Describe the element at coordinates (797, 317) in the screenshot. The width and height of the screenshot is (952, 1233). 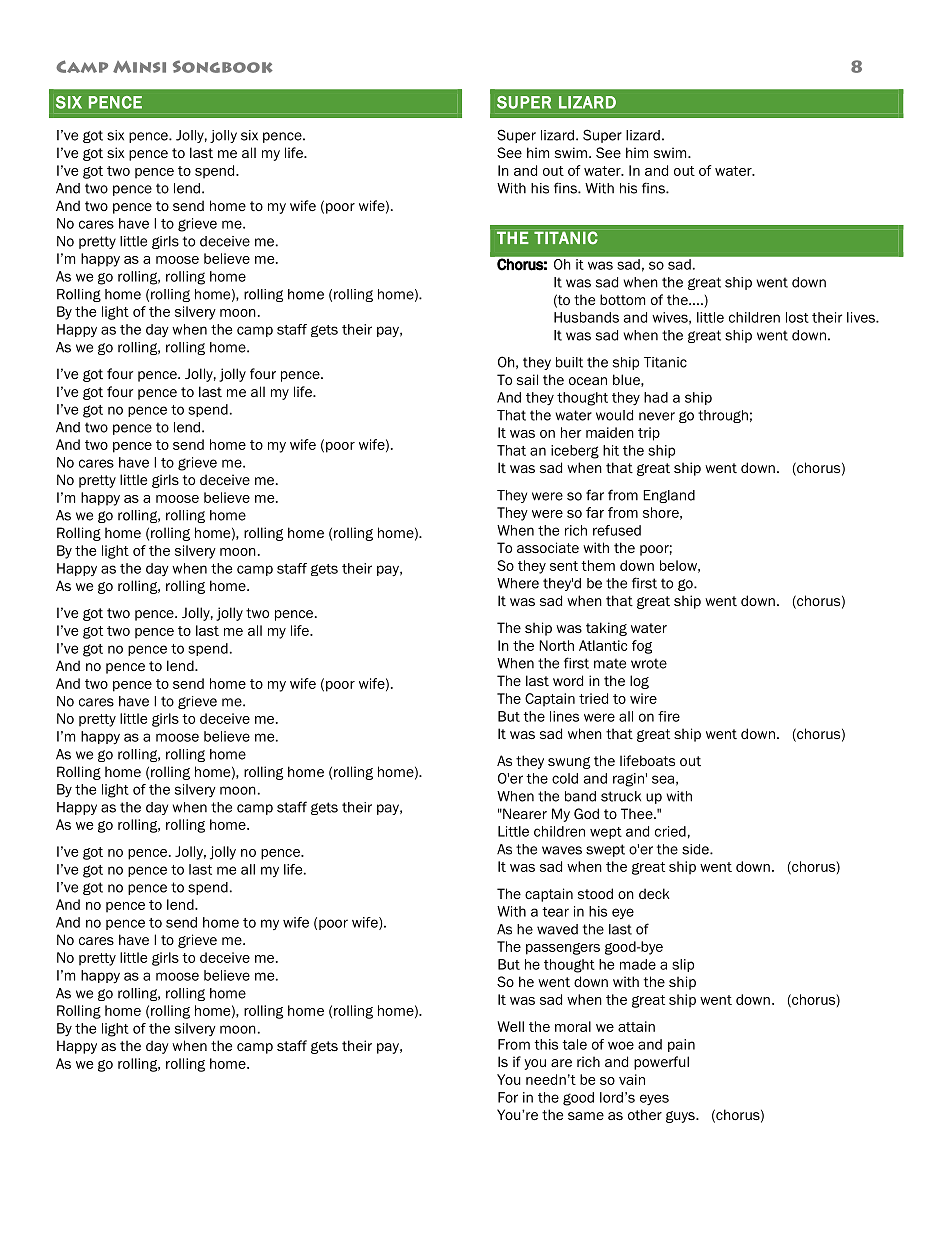
I see `lost` at that location.
